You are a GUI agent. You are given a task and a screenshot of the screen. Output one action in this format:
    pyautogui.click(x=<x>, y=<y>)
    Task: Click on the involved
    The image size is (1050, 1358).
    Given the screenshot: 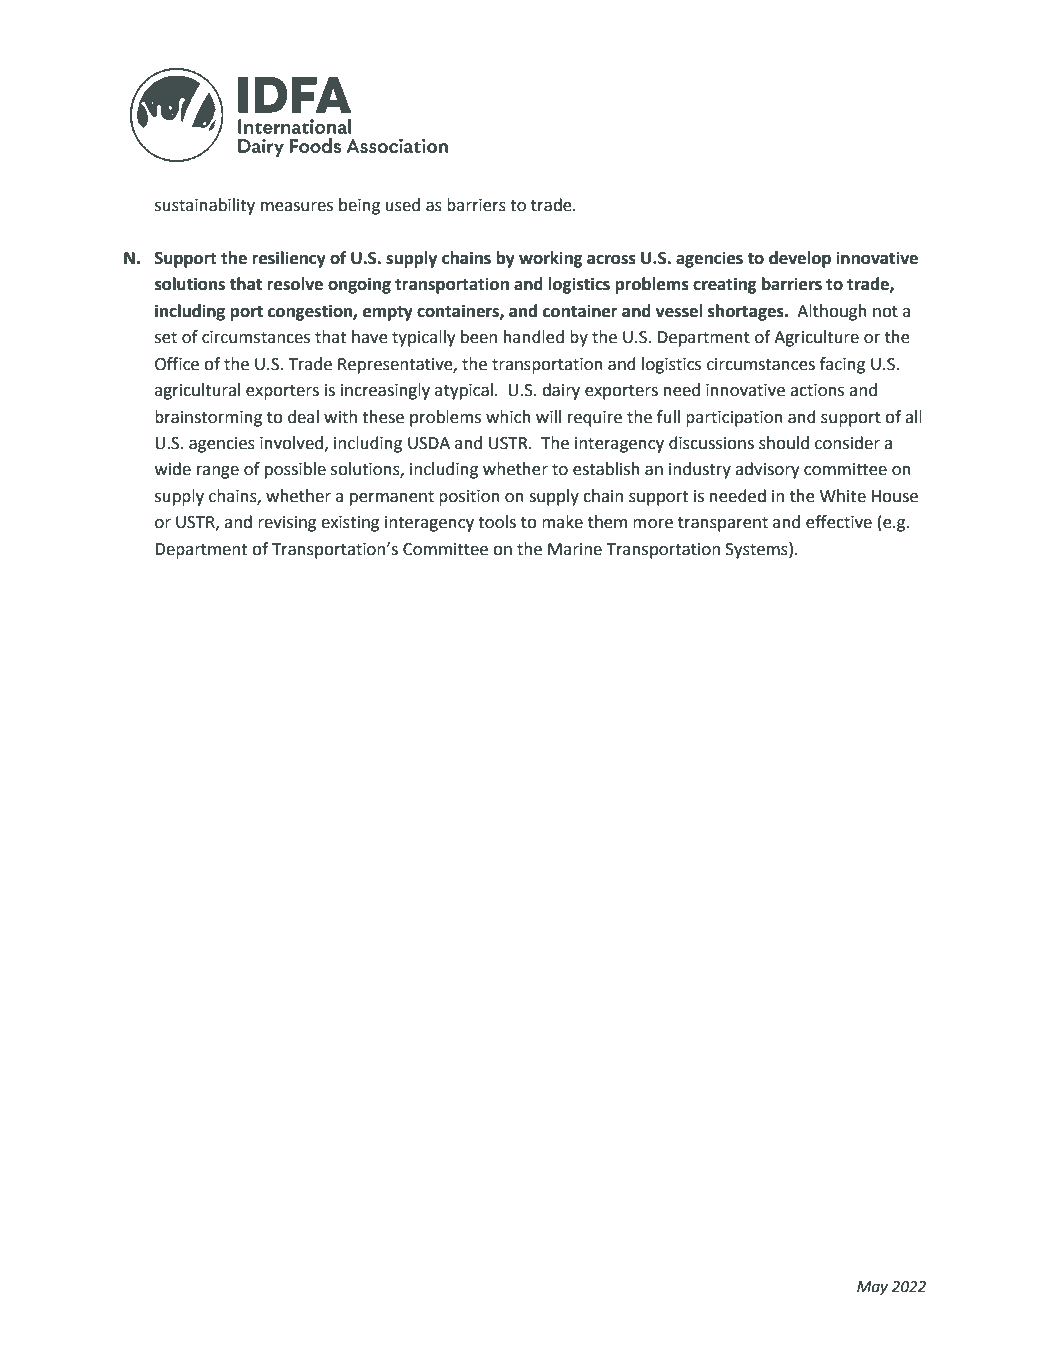 What is the action you would take?
    pyautogui.click(x=291, y=443)
